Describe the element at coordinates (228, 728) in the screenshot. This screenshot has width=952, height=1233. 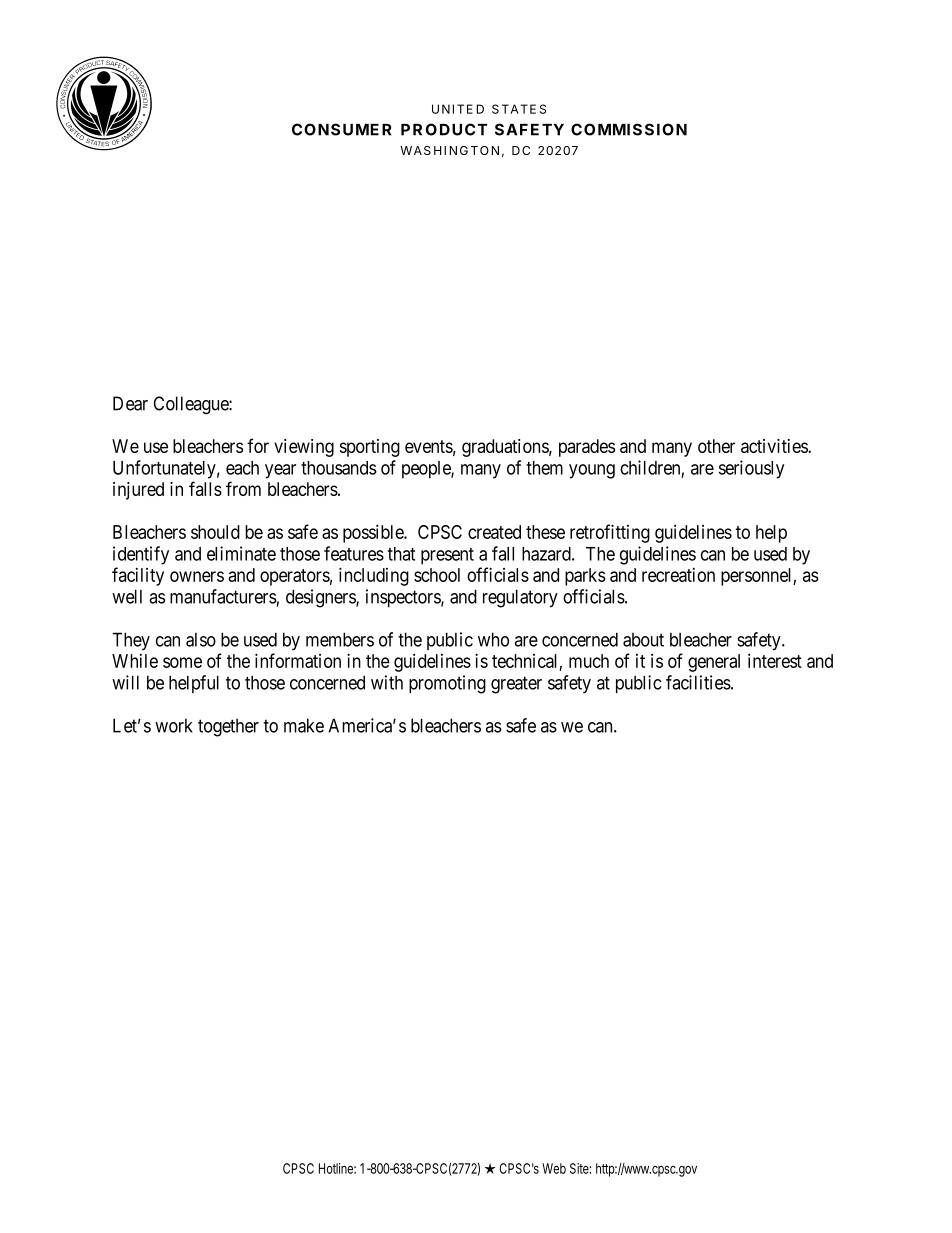
I see `together` at that location.
